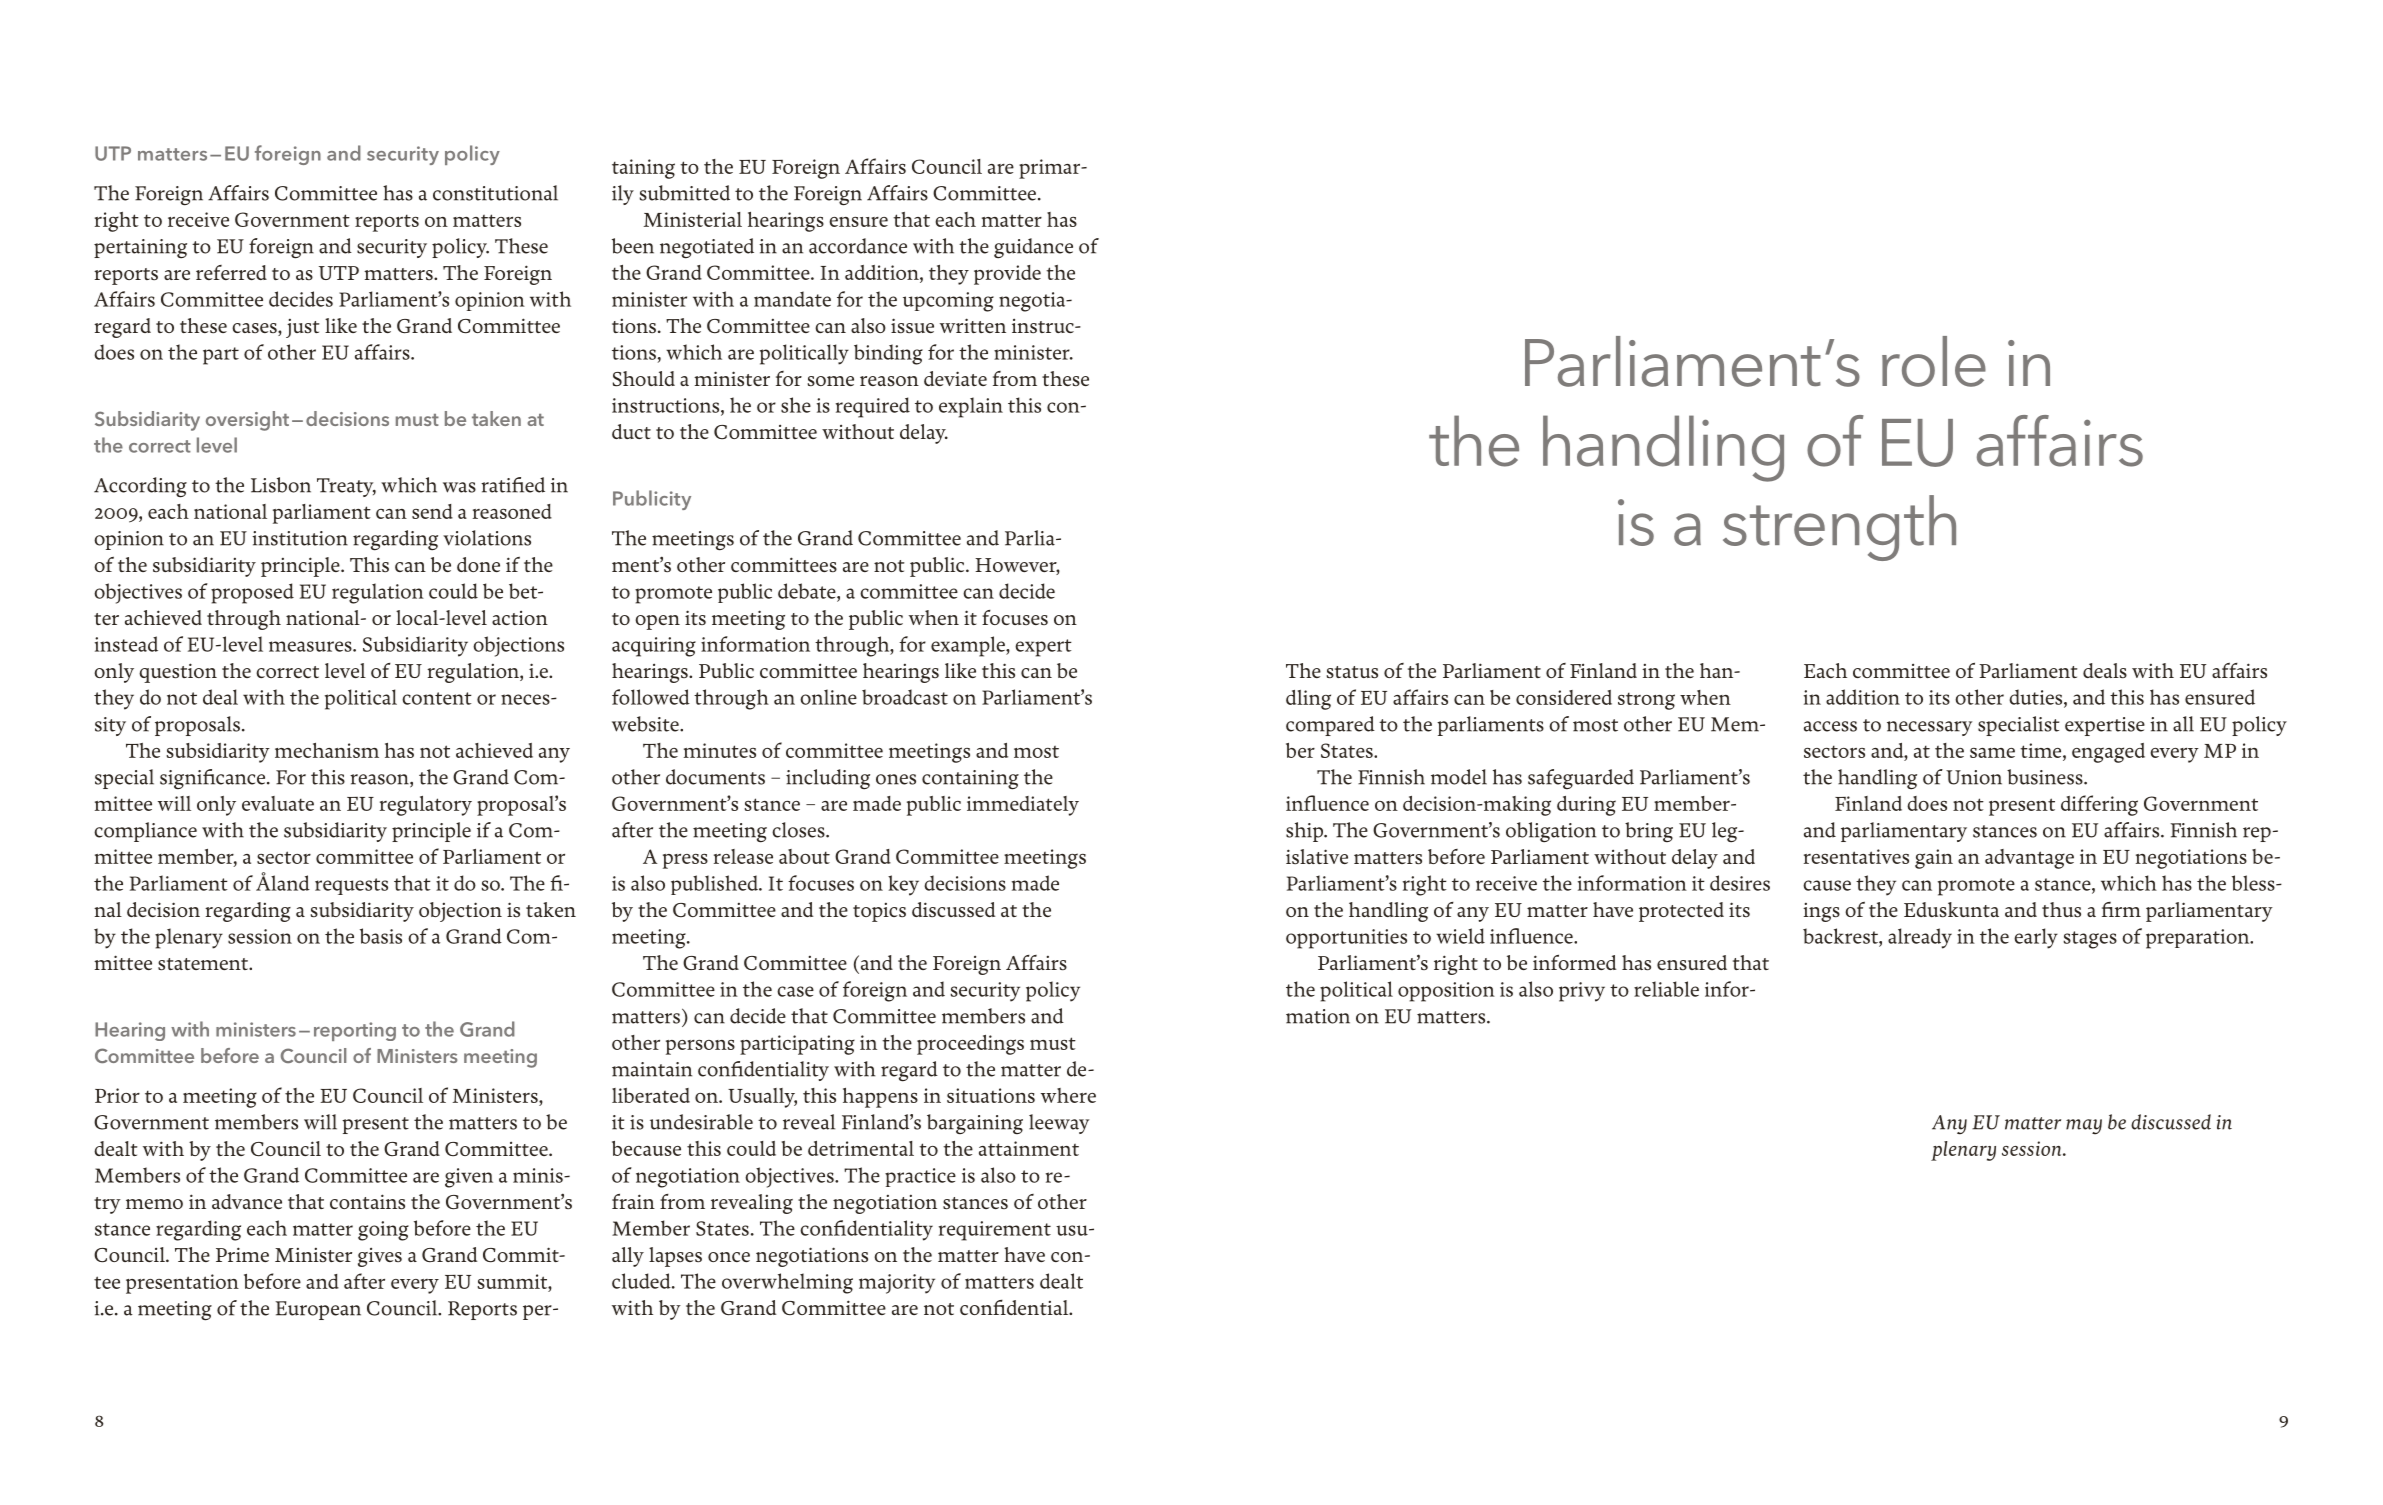 The width and height of the page is (2383, 1505). I want to click on gives, so click(380, 1257).
